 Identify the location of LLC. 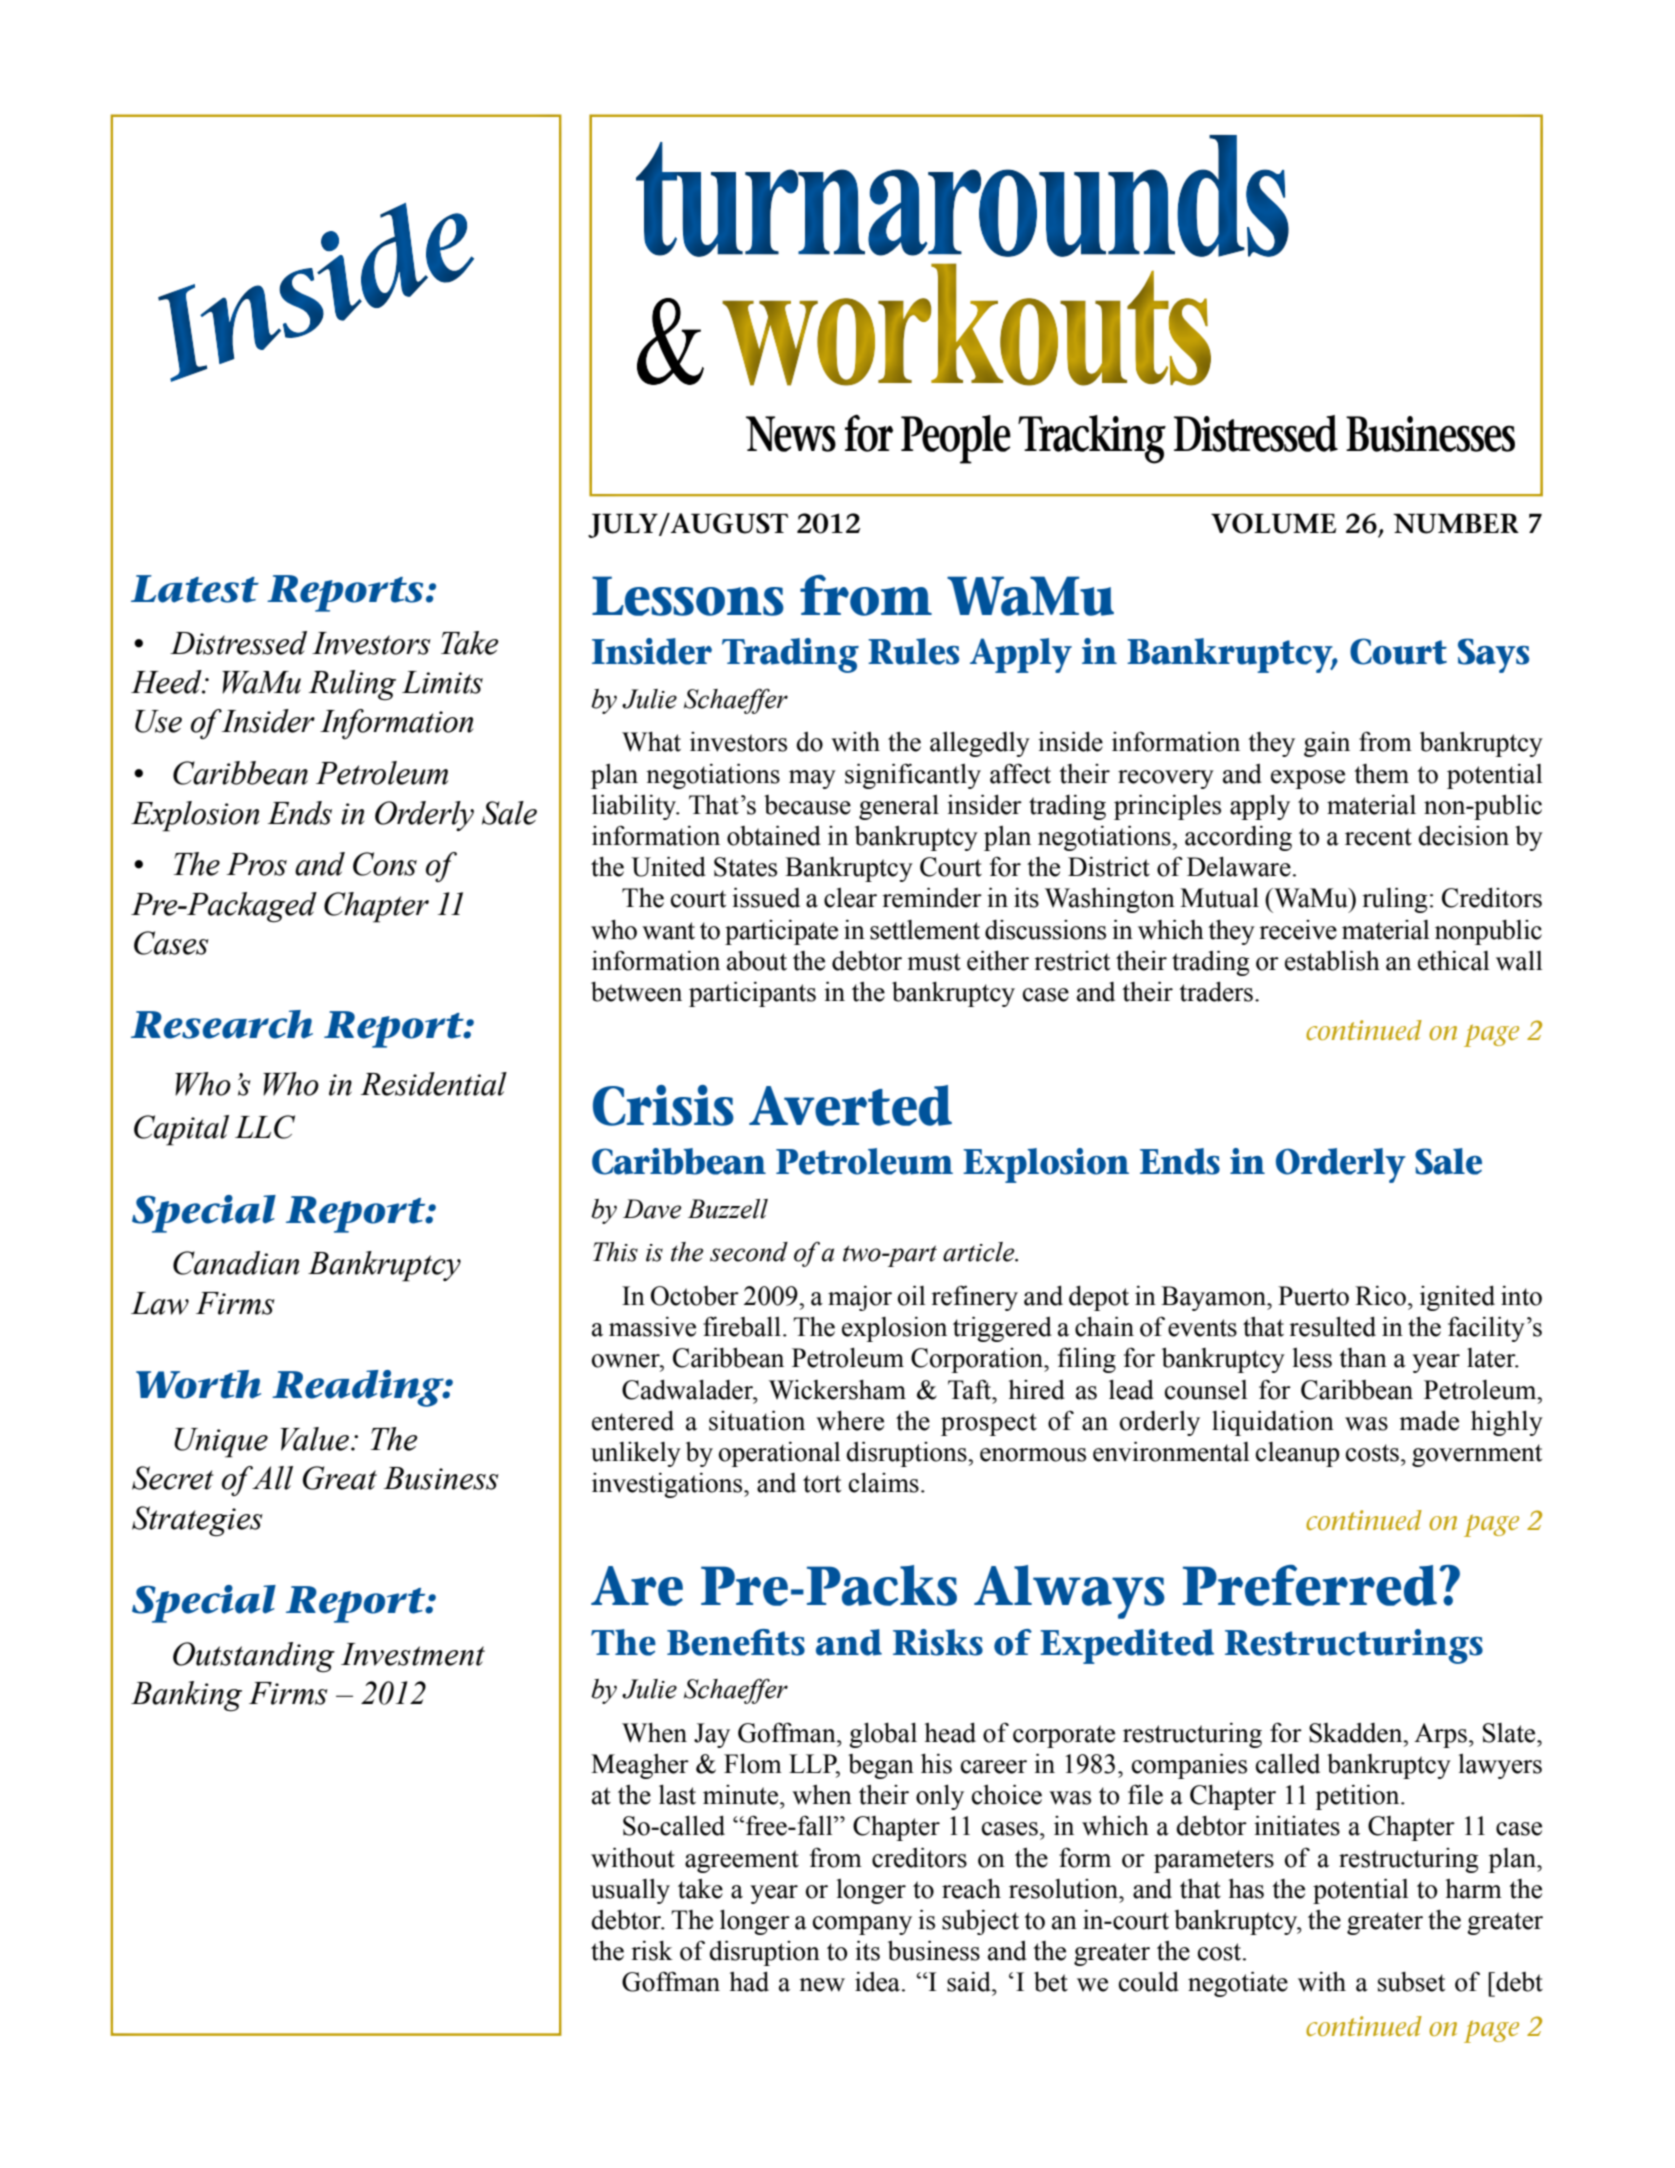
(265, 1127).
